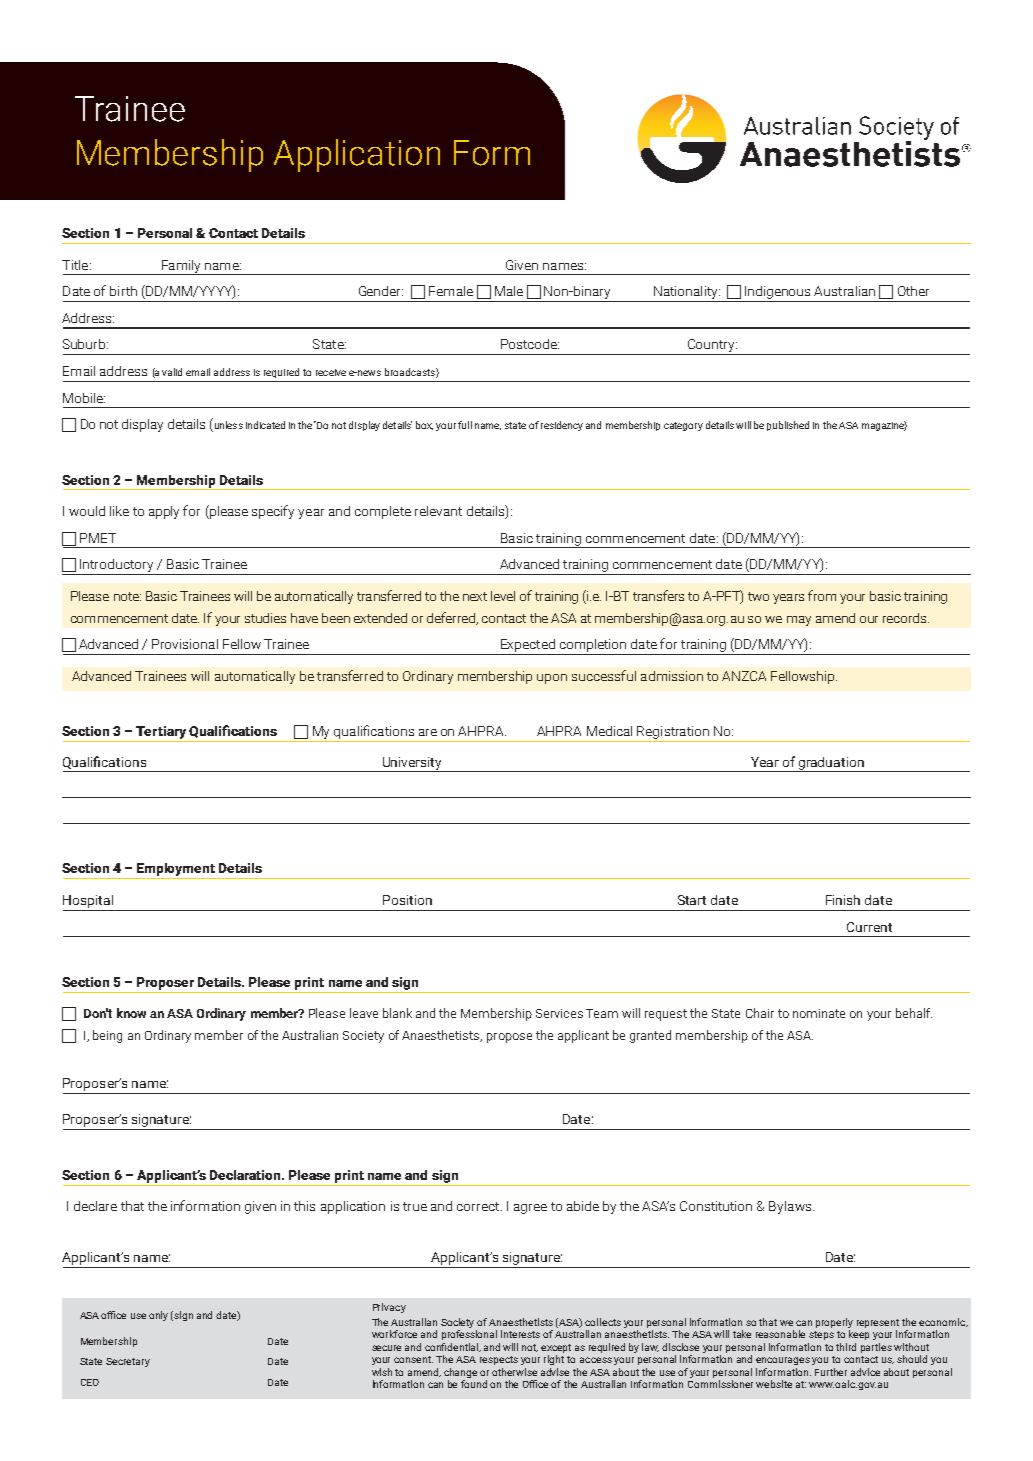  Describe the element at coordinates (176, 871) in the screenshot. I see `Employment` at that location.
